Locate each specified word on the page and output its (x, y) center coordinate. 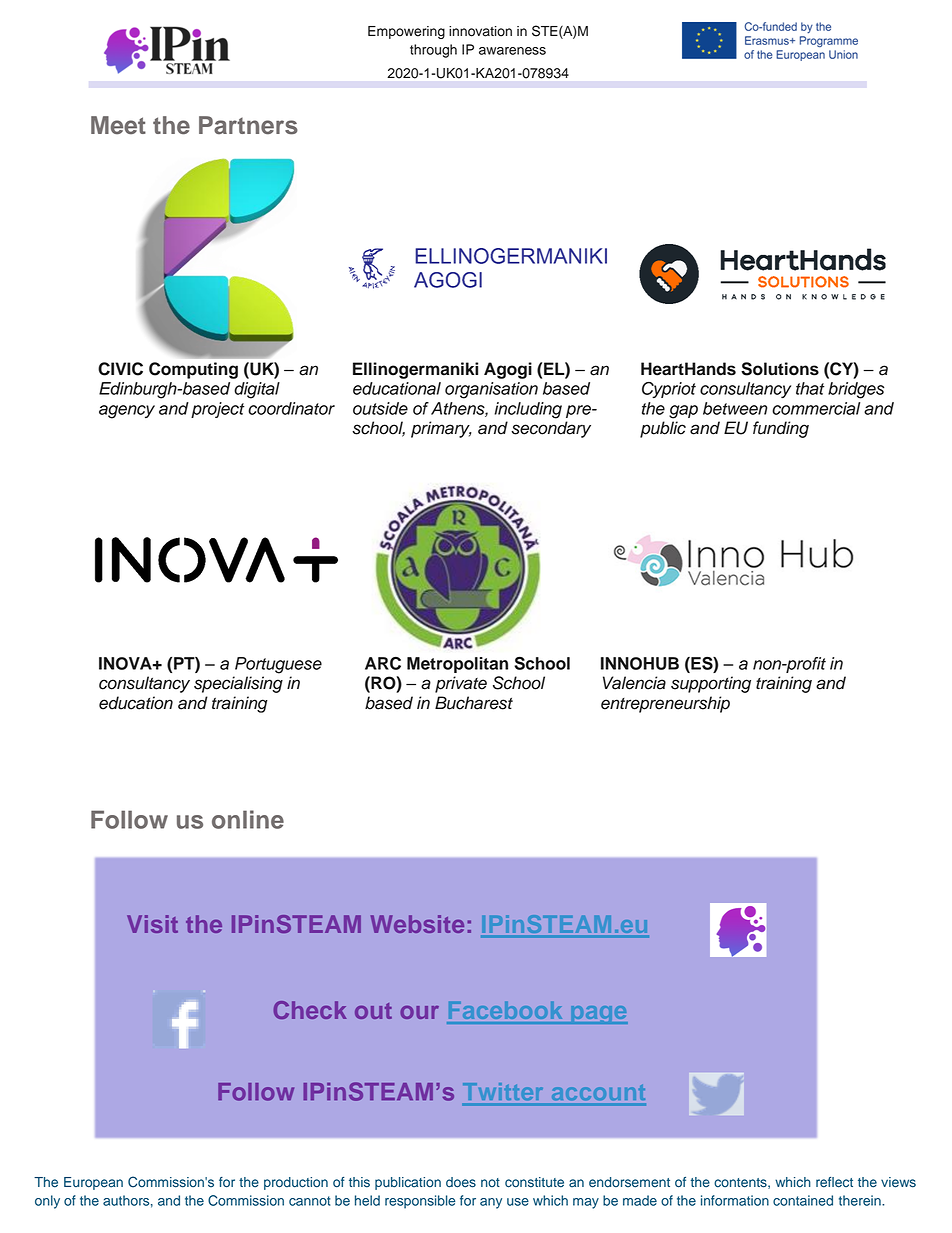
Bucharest (474, 703)
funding (781, 429)
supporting (711, 684)
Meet (118, 125)
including (528, 410)
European (93, 1183)
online (248, 819)
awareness (512, 51)
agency (127, 412)
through (433, 51)
